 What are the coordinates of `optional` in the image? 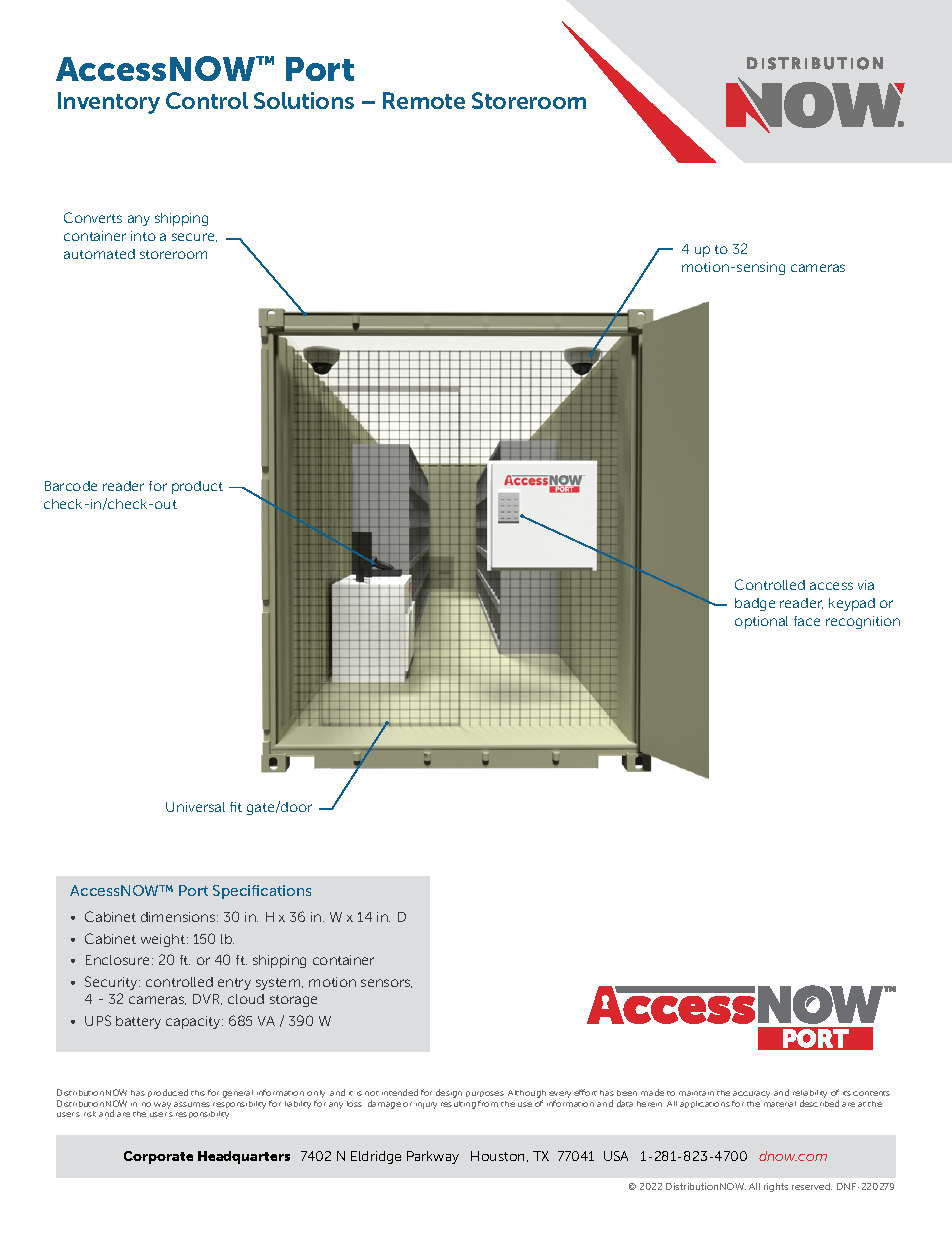 It's located at (761, 622).
